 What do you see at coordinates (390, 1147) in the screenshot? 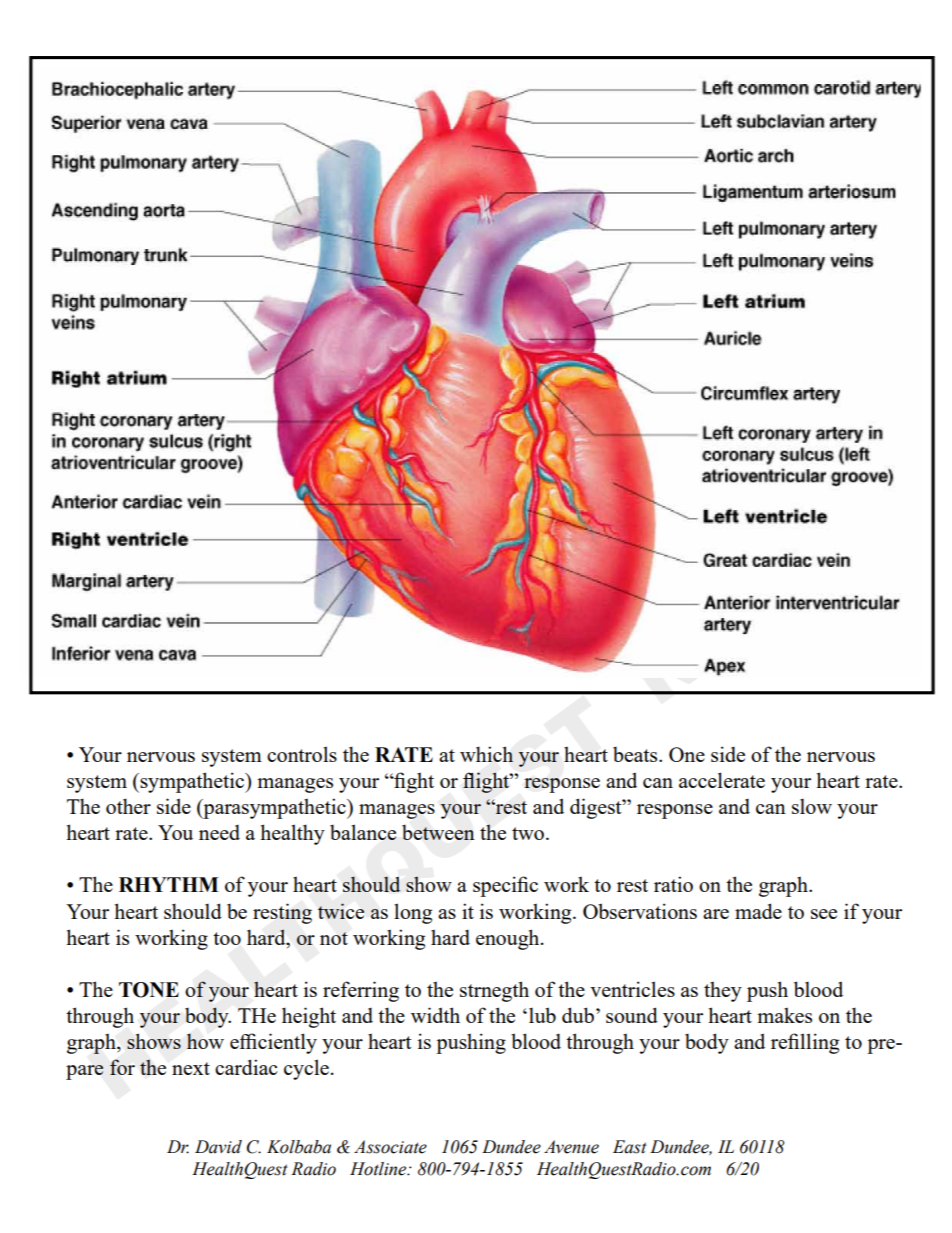
I see `Associate` at bounding box center [390, 1147].
